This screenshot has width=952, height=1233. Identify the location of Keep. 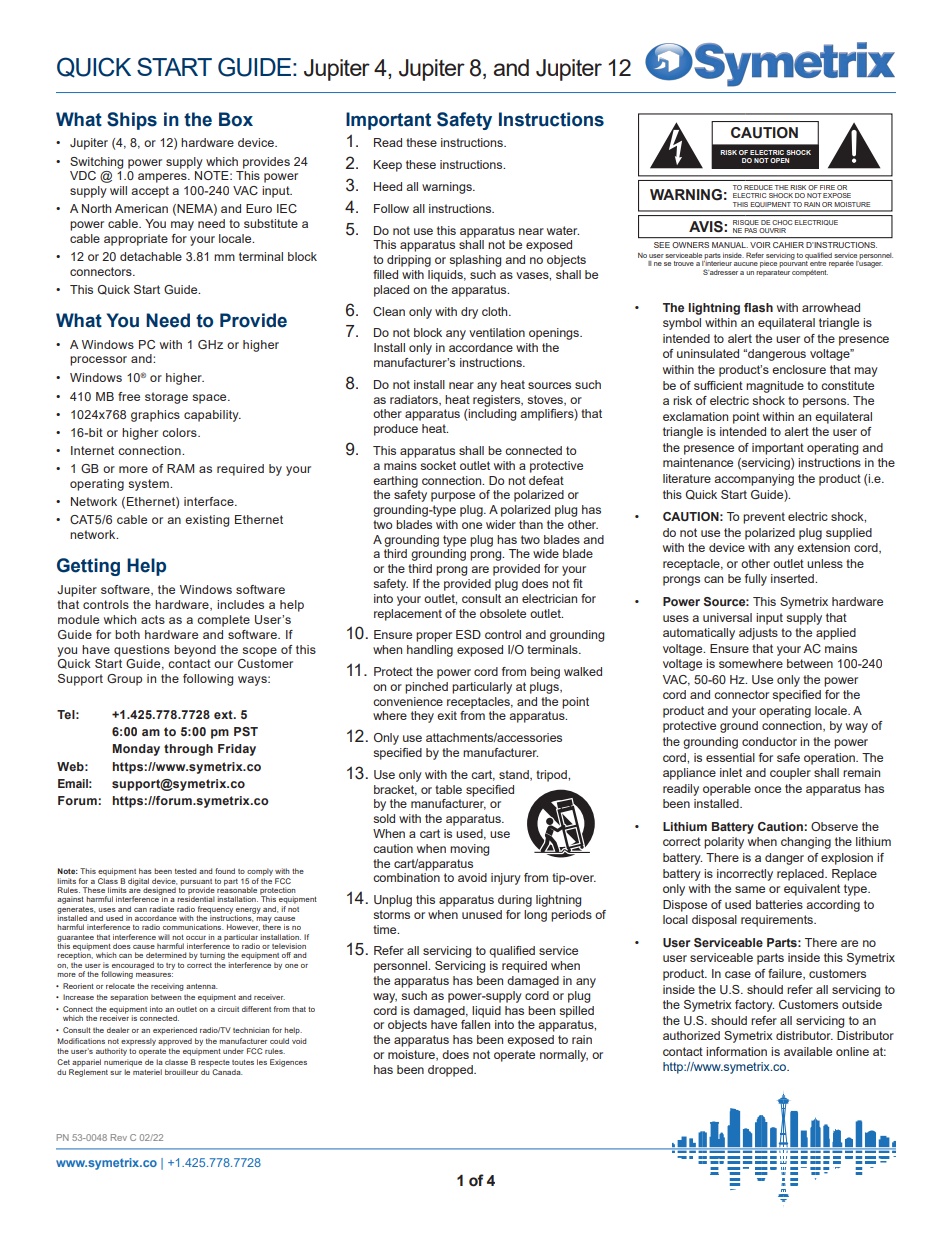
(388, 166).
